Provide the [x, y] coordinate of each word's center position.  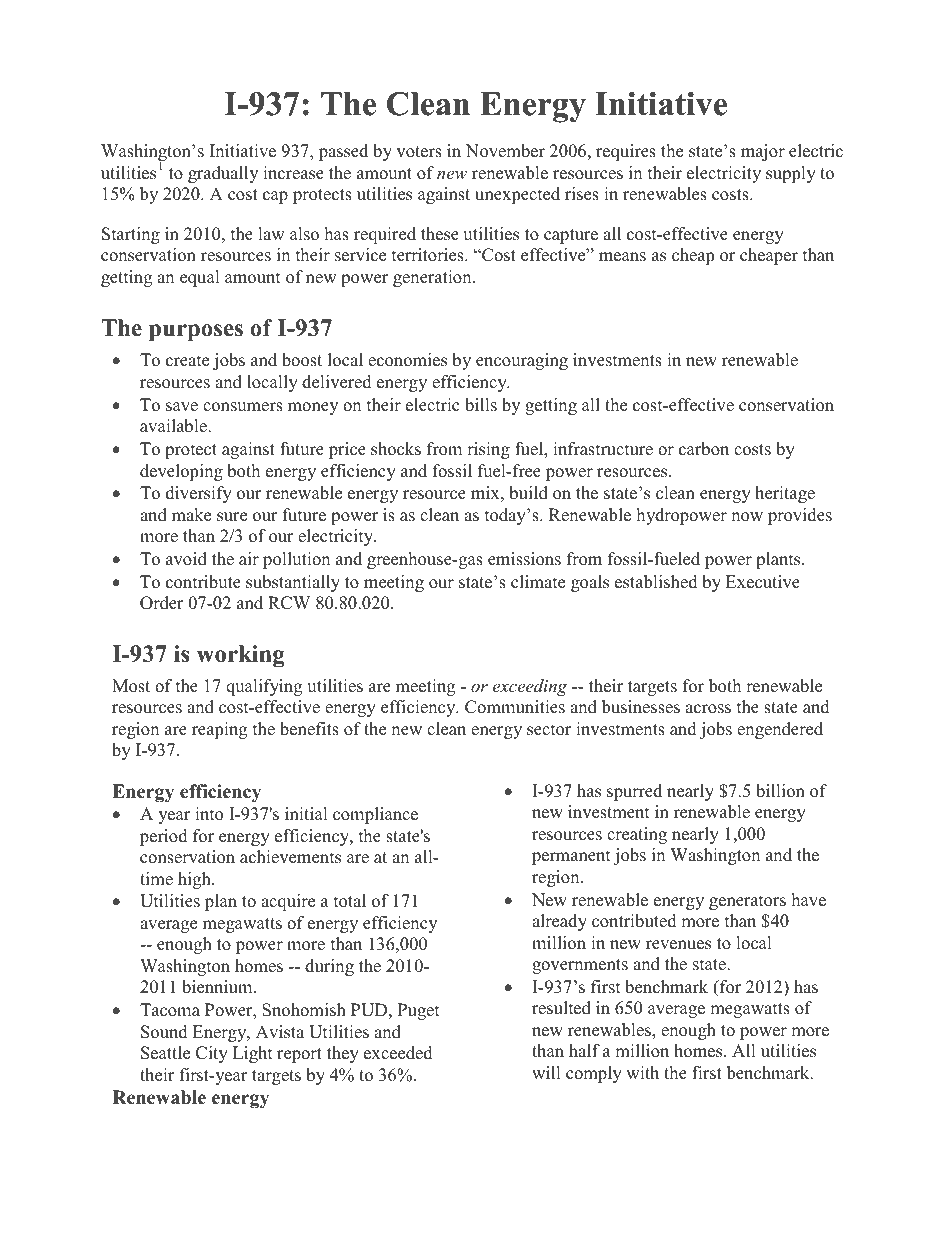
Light [253, 1054]
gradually [223, 174]
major [763, 152]
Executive [763, 582]
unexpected [517, 195]
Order [162, 603]
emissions [524, 559]
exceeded [398, 1053]
